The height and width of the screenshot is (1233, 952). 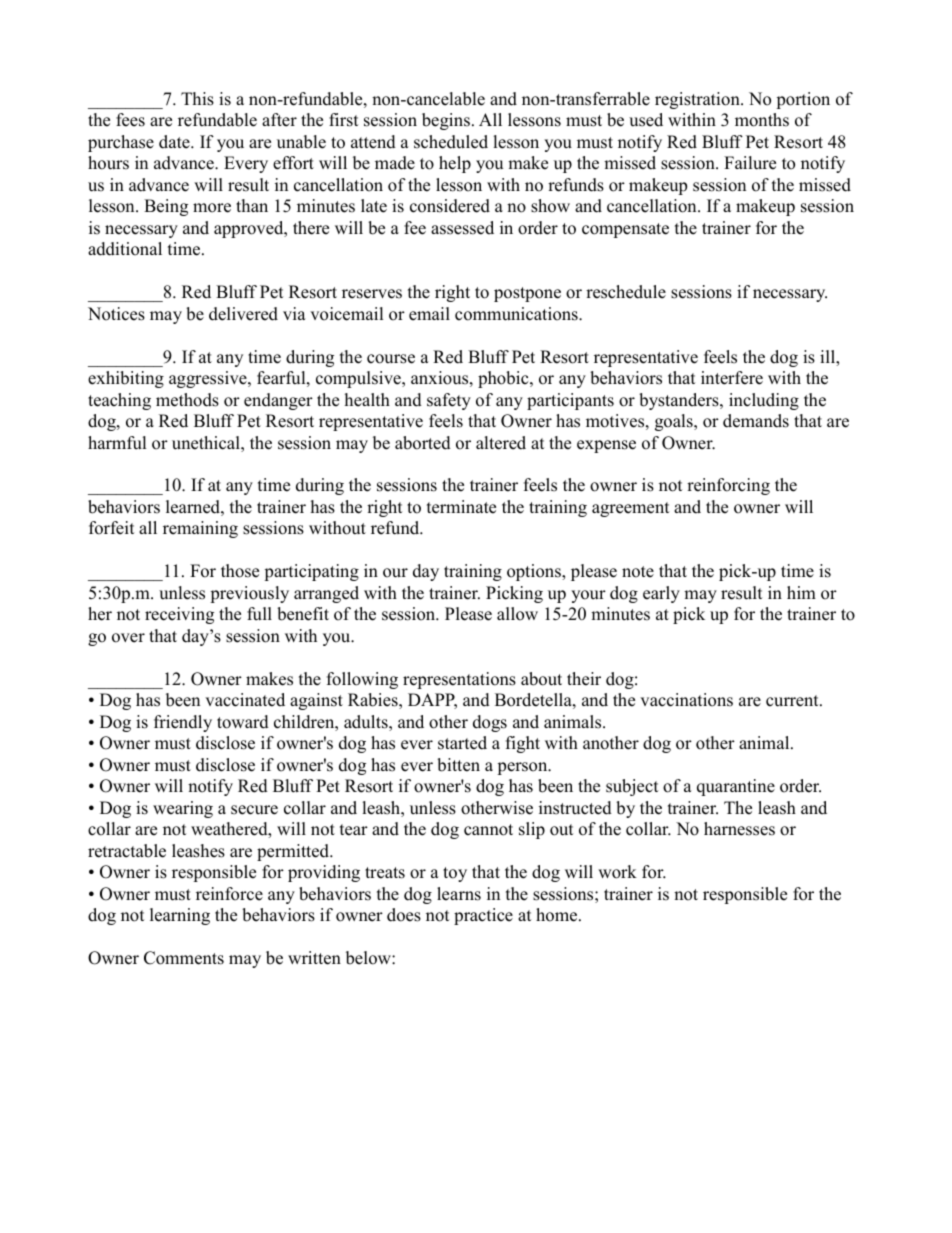 I want to click on date, so click(x=175, y=142).
